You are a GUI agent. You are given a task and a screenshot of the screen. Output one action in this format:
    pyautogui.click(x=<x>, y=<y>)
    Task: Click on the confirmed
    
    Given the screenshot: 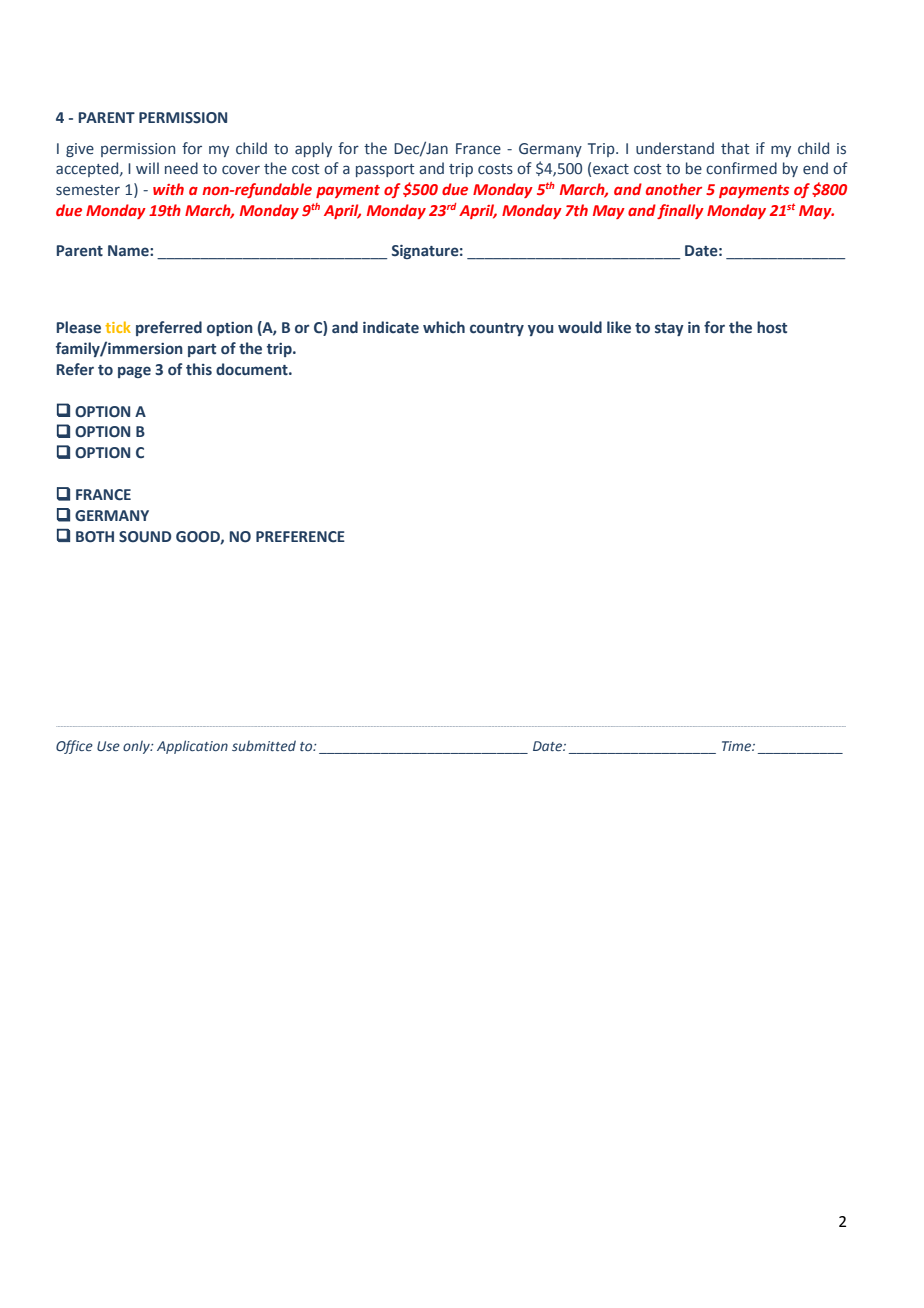 What is the action you would take?
    pyautogui.click(x=741, y=168)
